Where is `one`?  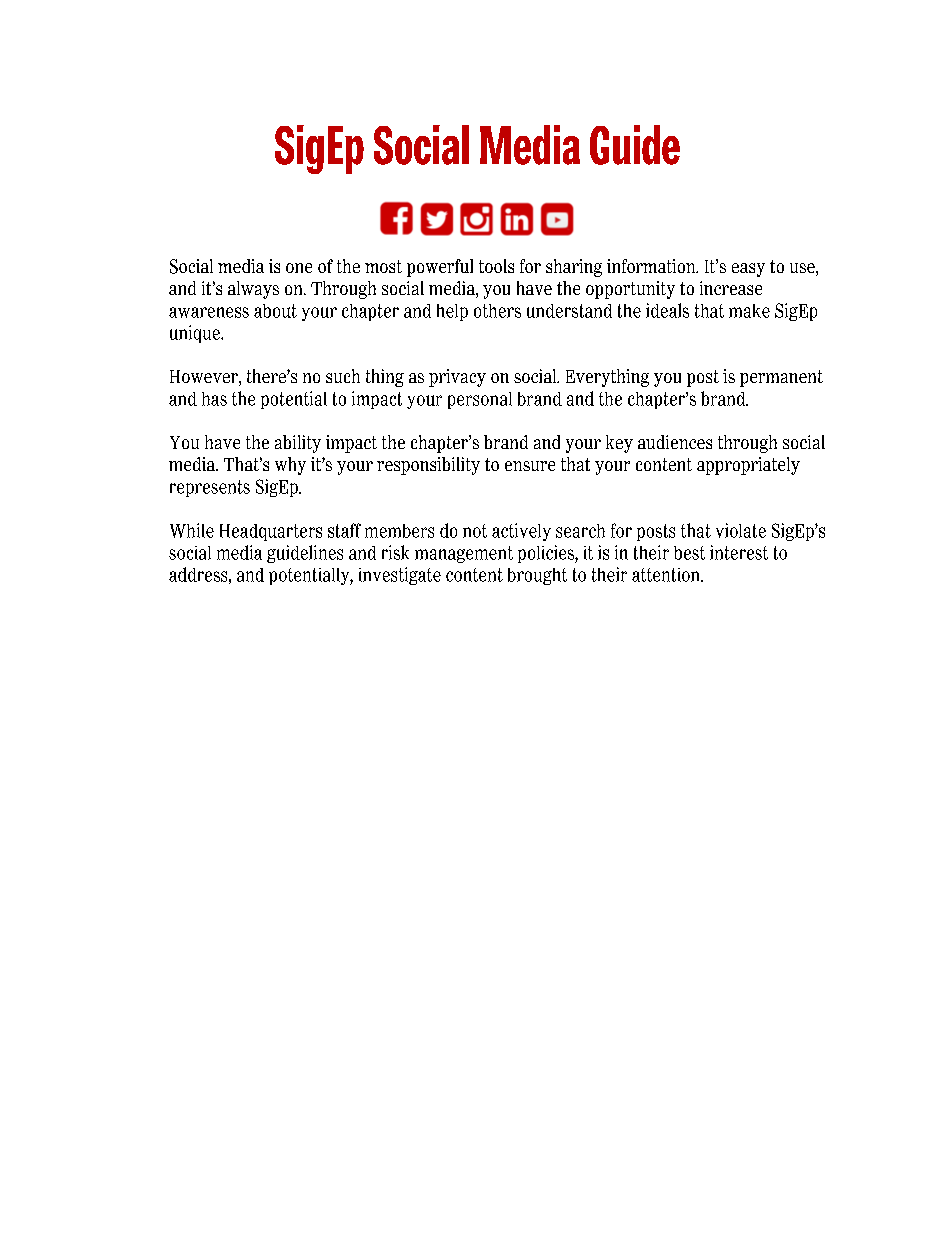 one is located at coordinates (299, 268).
